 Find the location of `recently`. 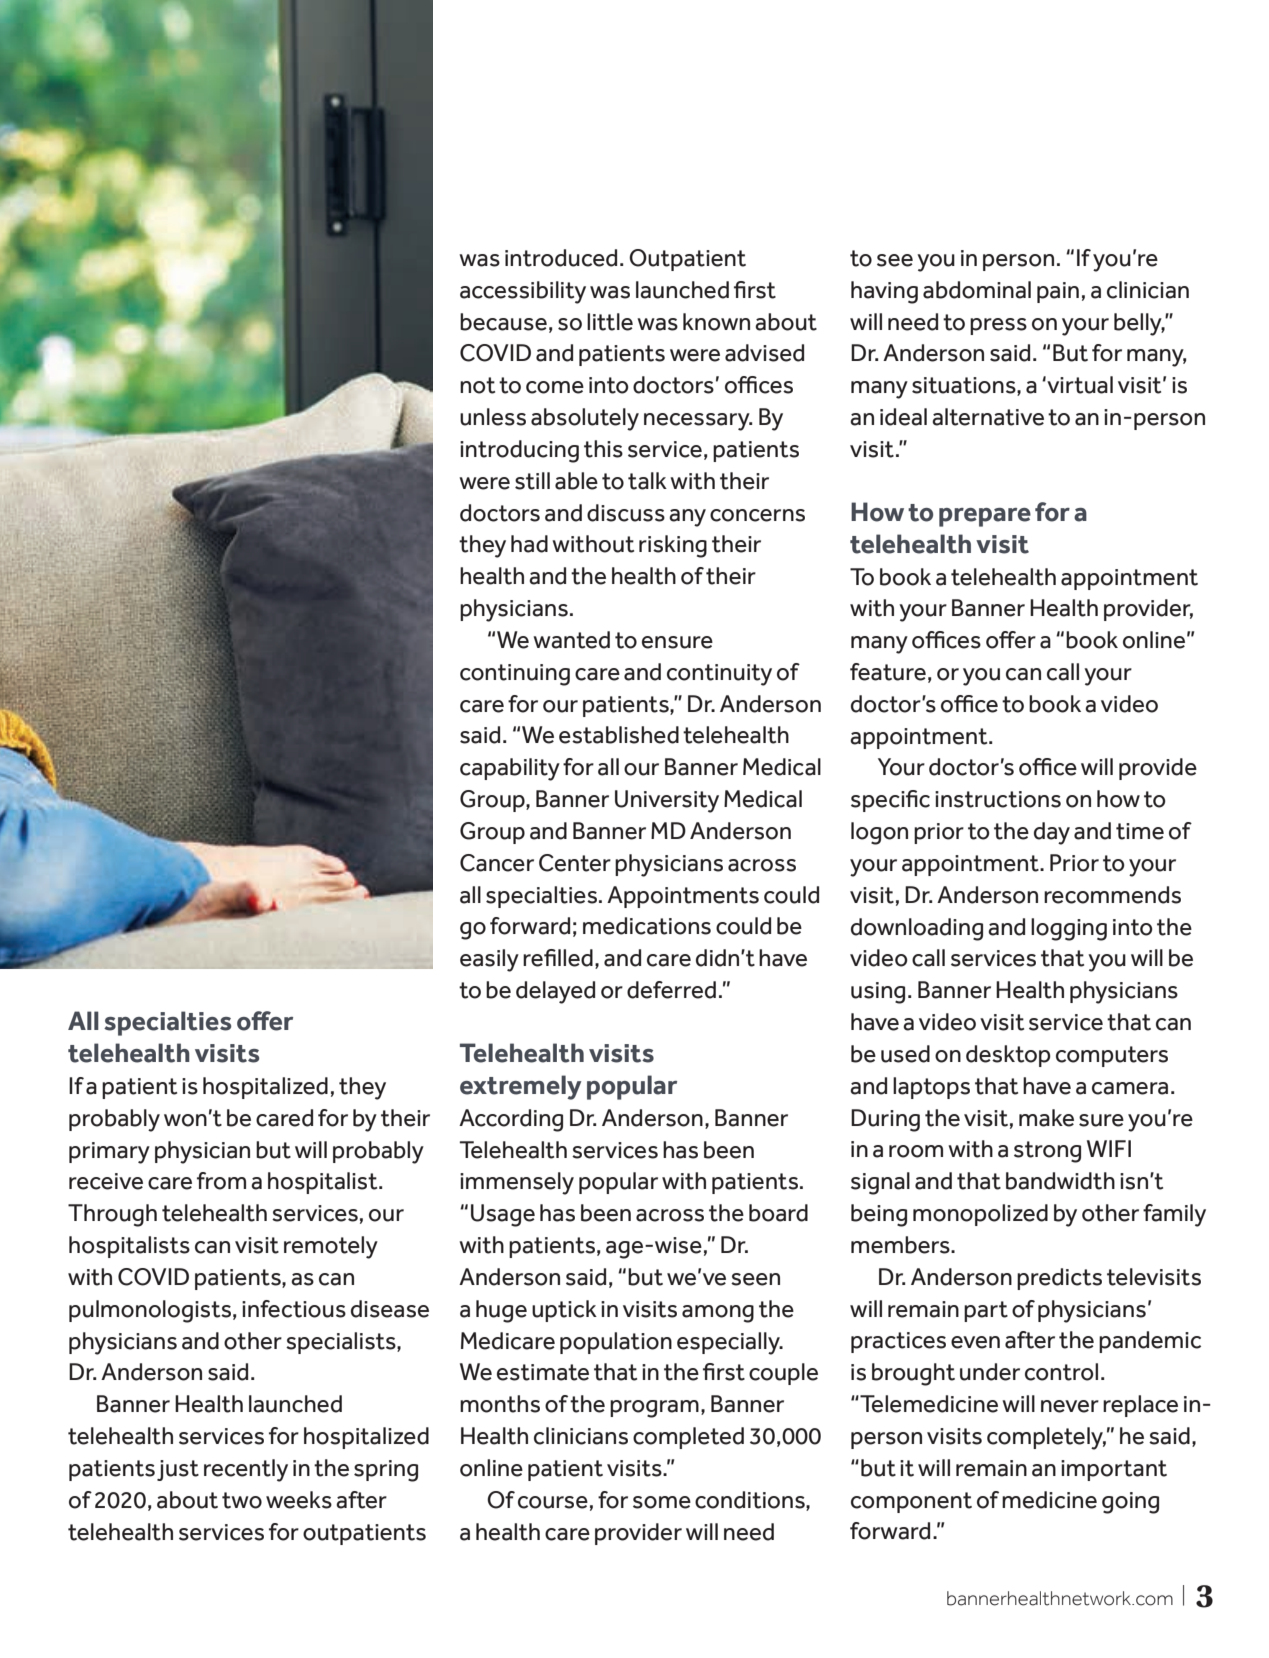

recently is located at coordinates (246, 1470).
